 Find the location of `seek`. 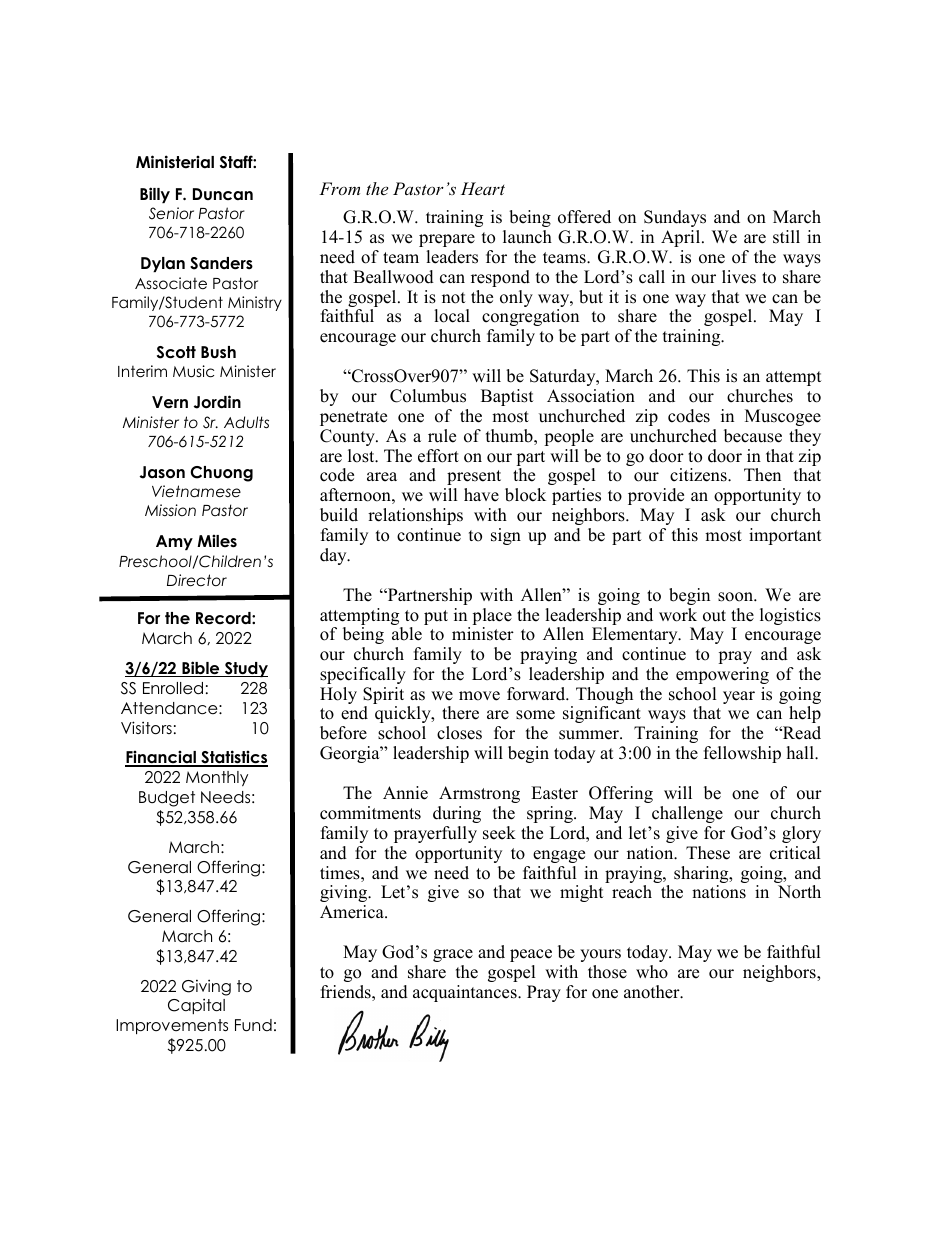

seek is located at coordinates (499, 833).
